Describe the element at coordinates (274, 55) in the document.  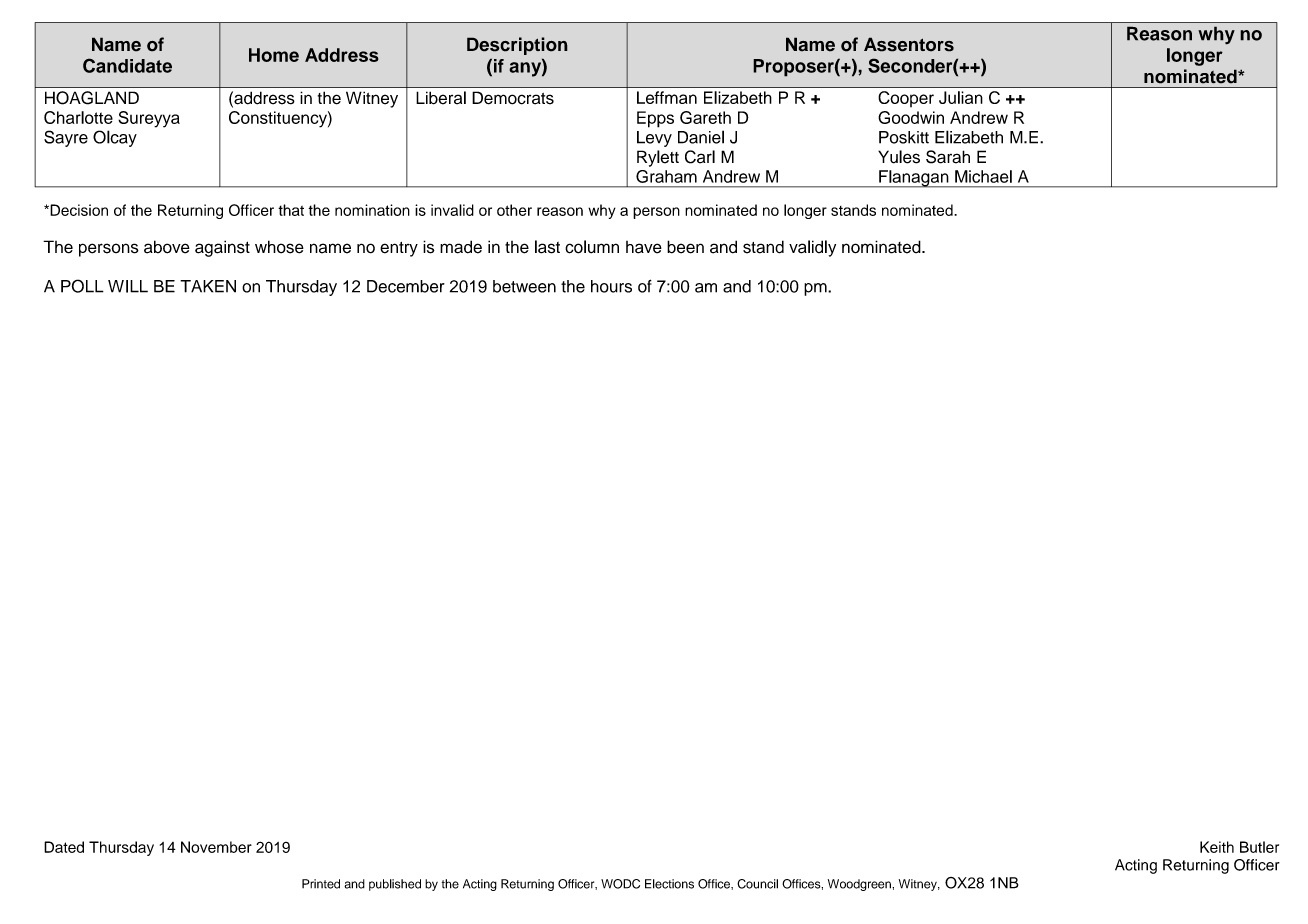
I see `Home` at that location.
